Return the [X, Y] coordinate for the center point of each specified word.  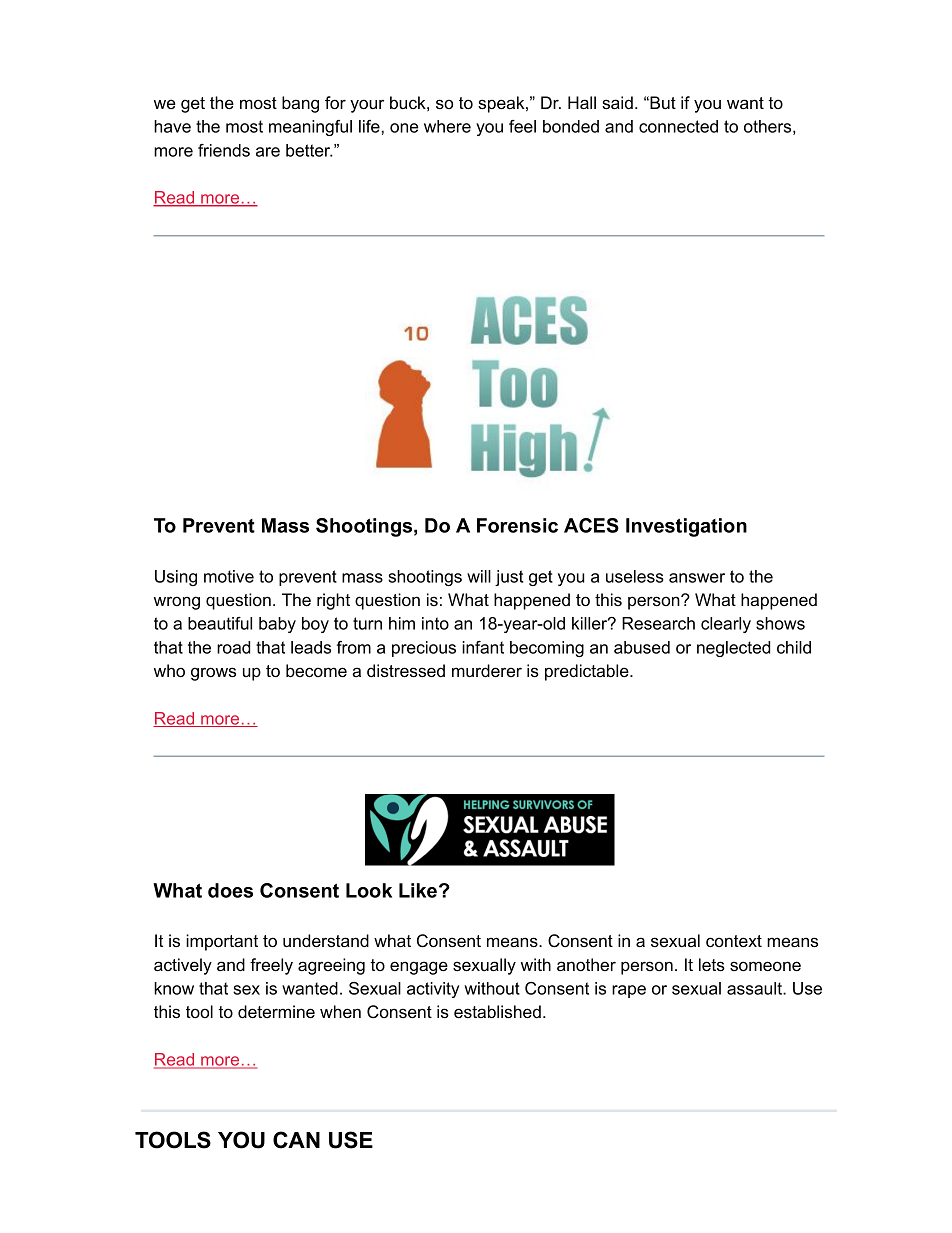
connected [678, 126]
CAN [296, 1140]
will [479, 576]
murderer [487, 670]
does [230, 890]
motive [229, 576]
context [734, 941]
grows [213, 674]
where [447, 126]
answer [697, 578]
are [268, 152]
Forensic [517, 525]
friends [224, 150]
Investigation [686, 527]
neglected [733, 649]
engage [419, 968]
